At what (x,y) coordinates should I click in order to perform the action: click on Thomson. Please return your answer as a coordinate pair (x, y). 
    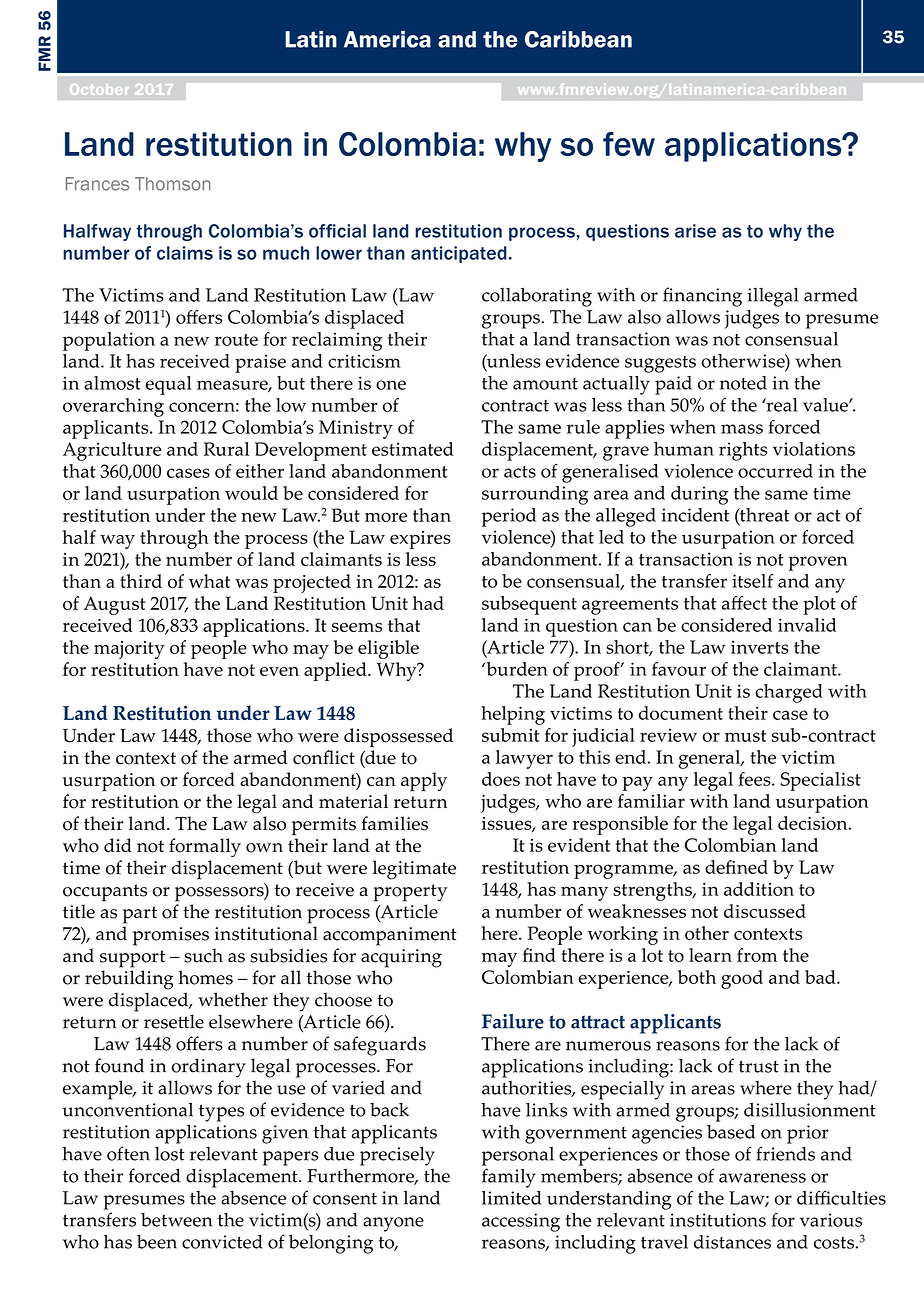
    Looking at the image, I should click on (172, 184).
